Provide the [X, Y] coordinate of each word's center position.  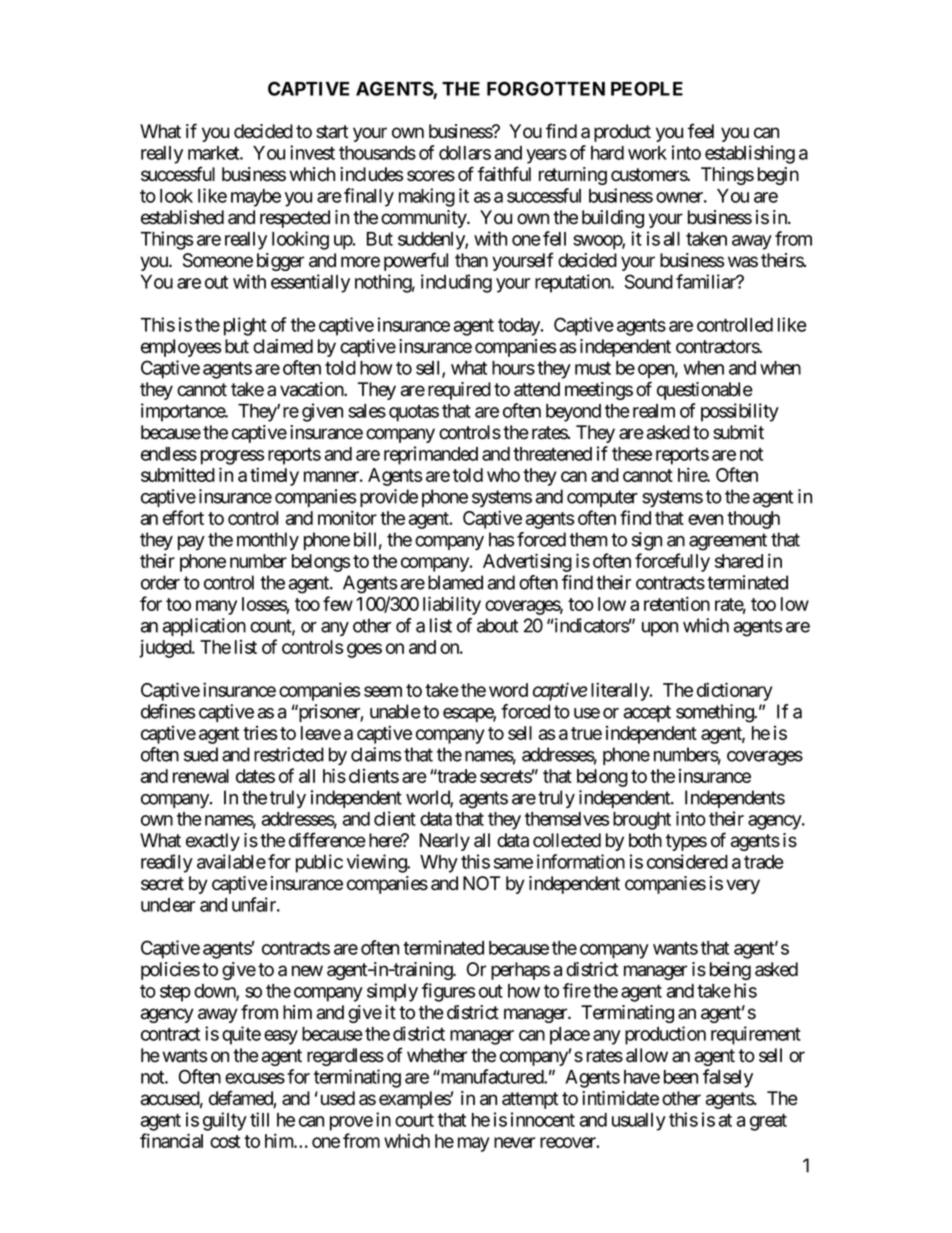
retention [677, 603]
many [216, 607]
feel [701, 131]
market [214, 153]
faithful [504, 174]
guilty [225, 1121]
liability [452, 605]
